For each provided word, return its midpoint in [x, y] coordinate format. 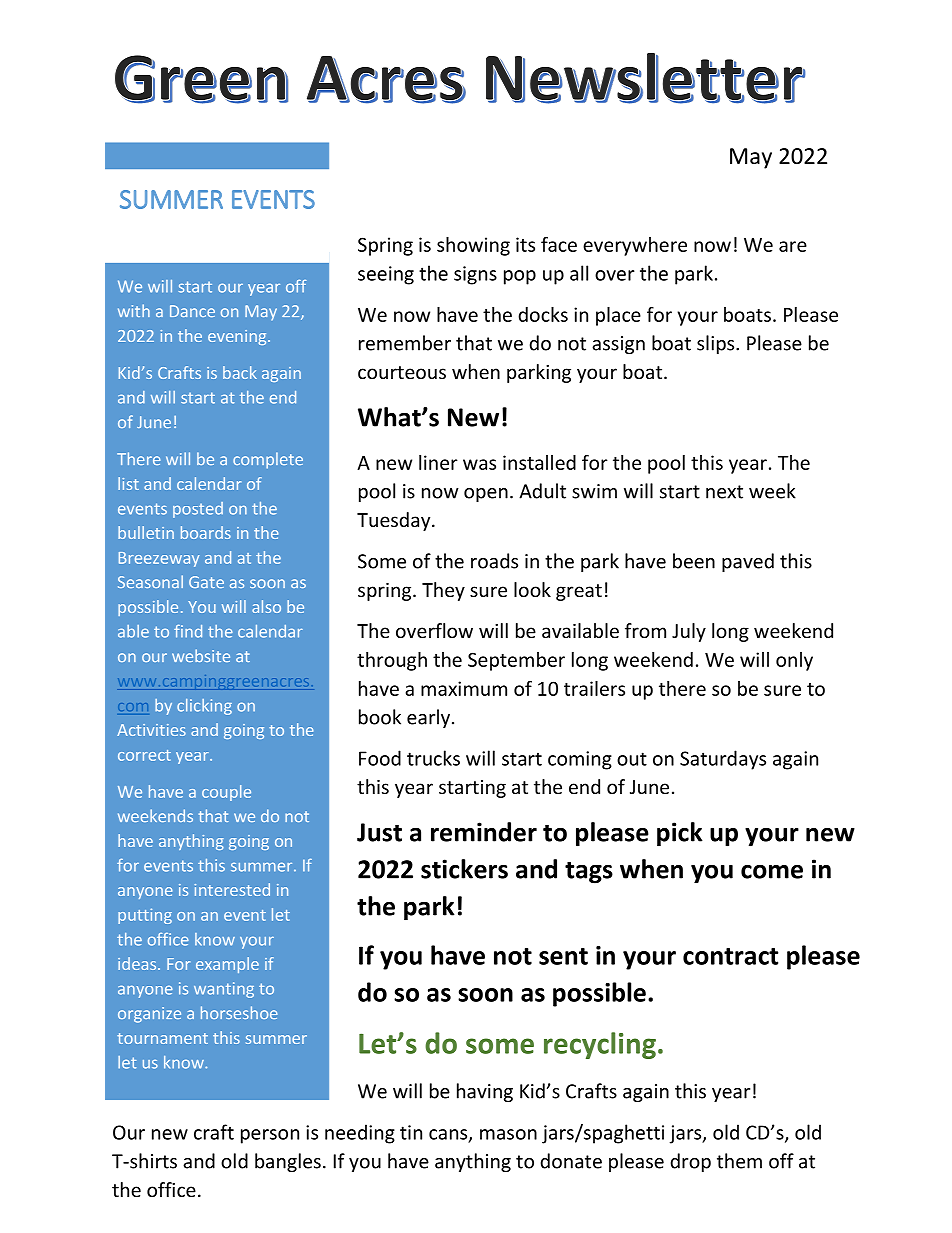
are [793, 246]
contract [730, 956]
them [739, 1161]
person [270, 1136]
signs [475, 275]
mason [508, 1134]
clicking [204, 707]
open [486, 495]
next [724, 492]
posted [198, 510]
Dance [192, 311]
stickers [464, 869]
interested [232, 889]
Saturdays [723, 760]
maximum [464, 688]
